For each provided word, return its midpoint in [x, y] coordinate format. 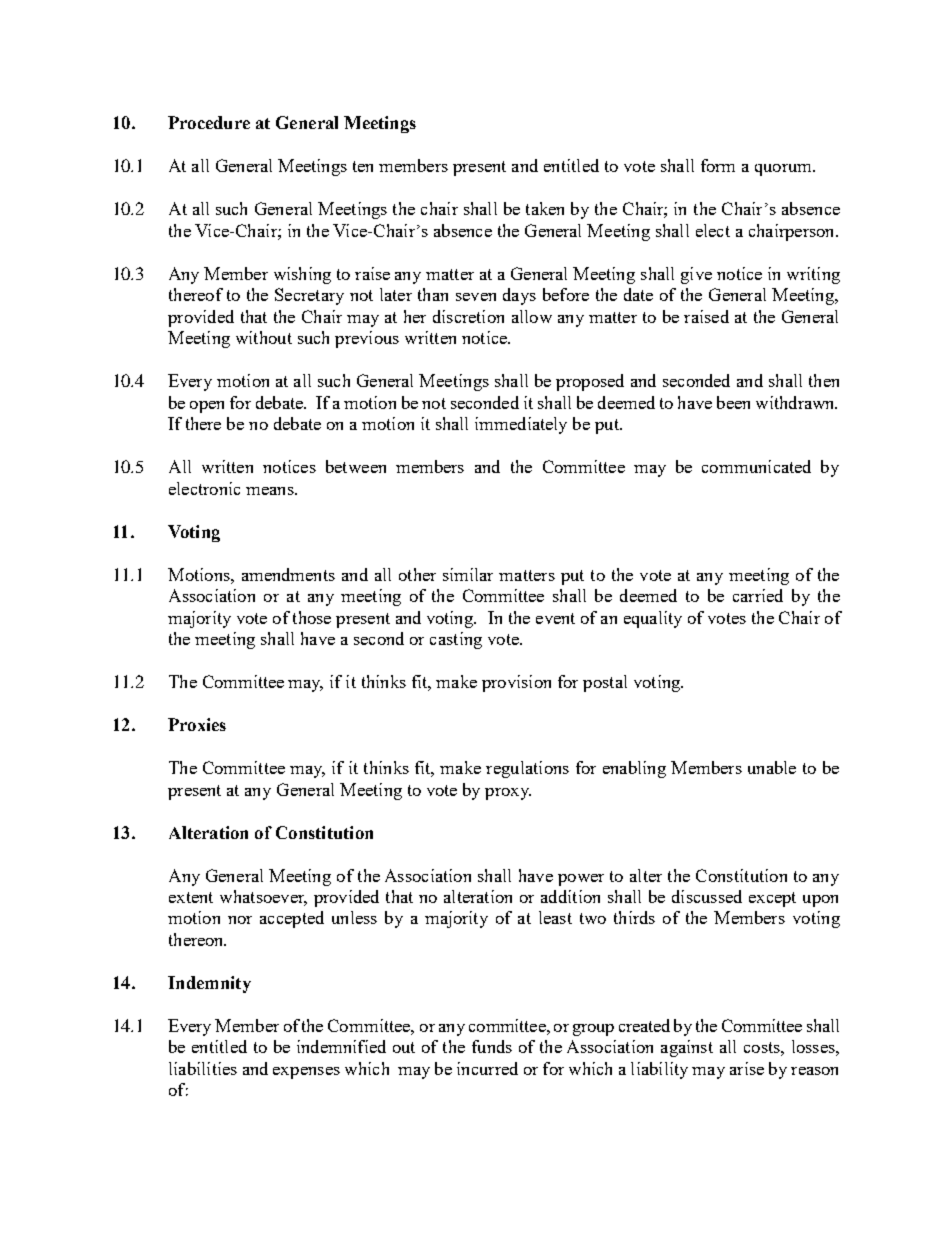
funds [492, 1046]
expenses [306, 1073]
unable [772, 767]
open [207, 407]
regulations [527, 769]
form [718, 165]
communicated [756, 466]
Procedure [209, 122]
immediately [521, 425]
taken [545, 208]
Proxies [197, 724]
